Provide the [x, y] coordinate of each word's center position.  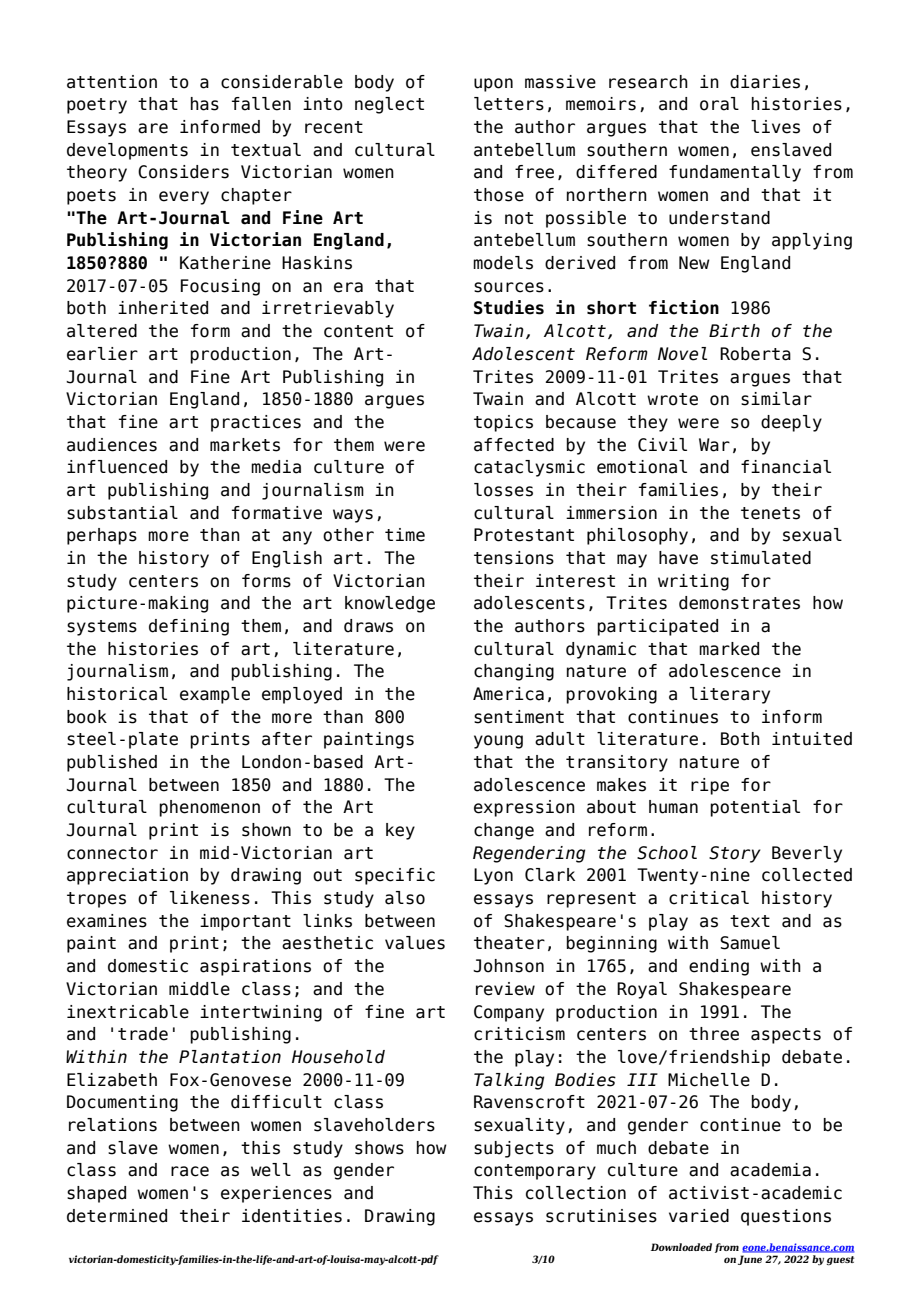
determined [117, 1216]
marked [729, 649]
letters [509, 104]
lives [775, 127]
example [215, 695]
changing [514, 672]
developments [127, 151]
